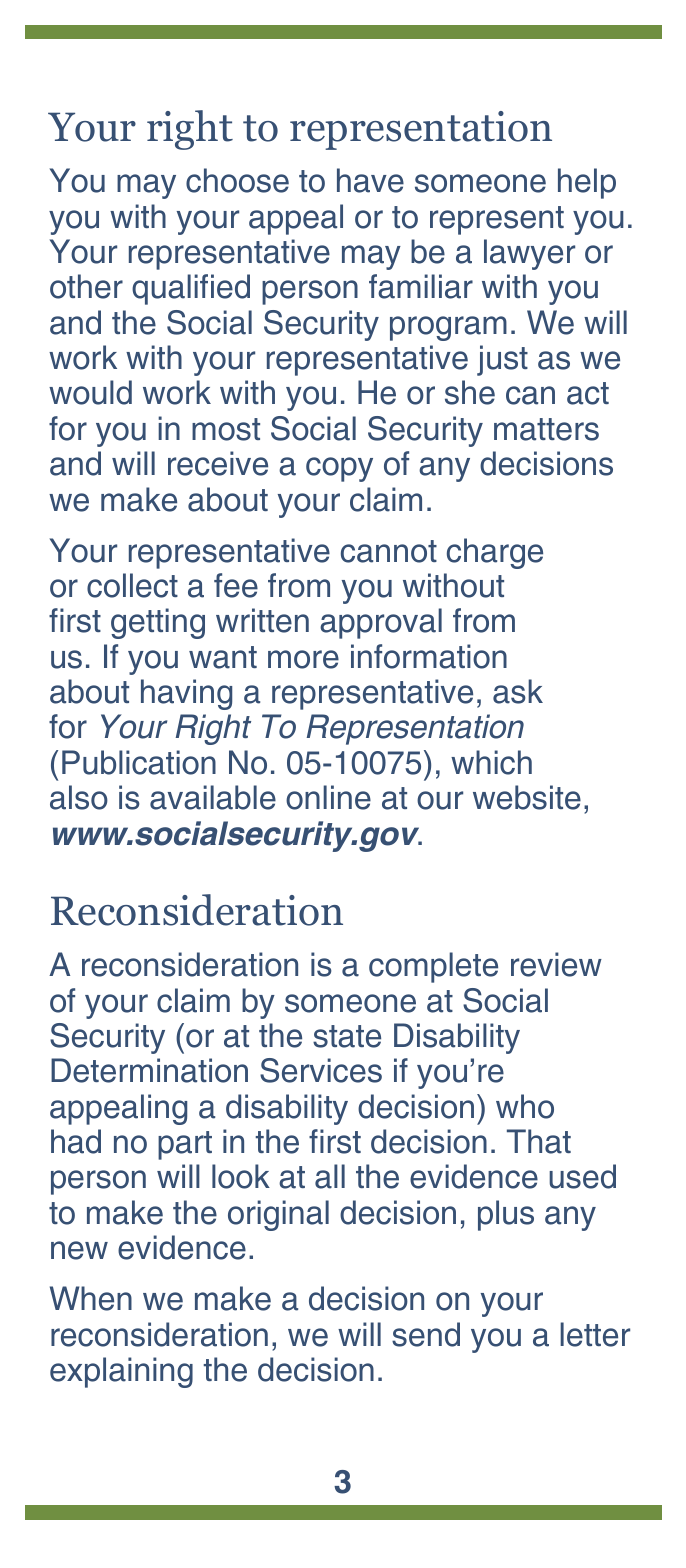 This document has width=686, height=1568. What do you see at coordinates (149, 1070) in the document?
I see `Determination` at bounding box center [149, 1070].
